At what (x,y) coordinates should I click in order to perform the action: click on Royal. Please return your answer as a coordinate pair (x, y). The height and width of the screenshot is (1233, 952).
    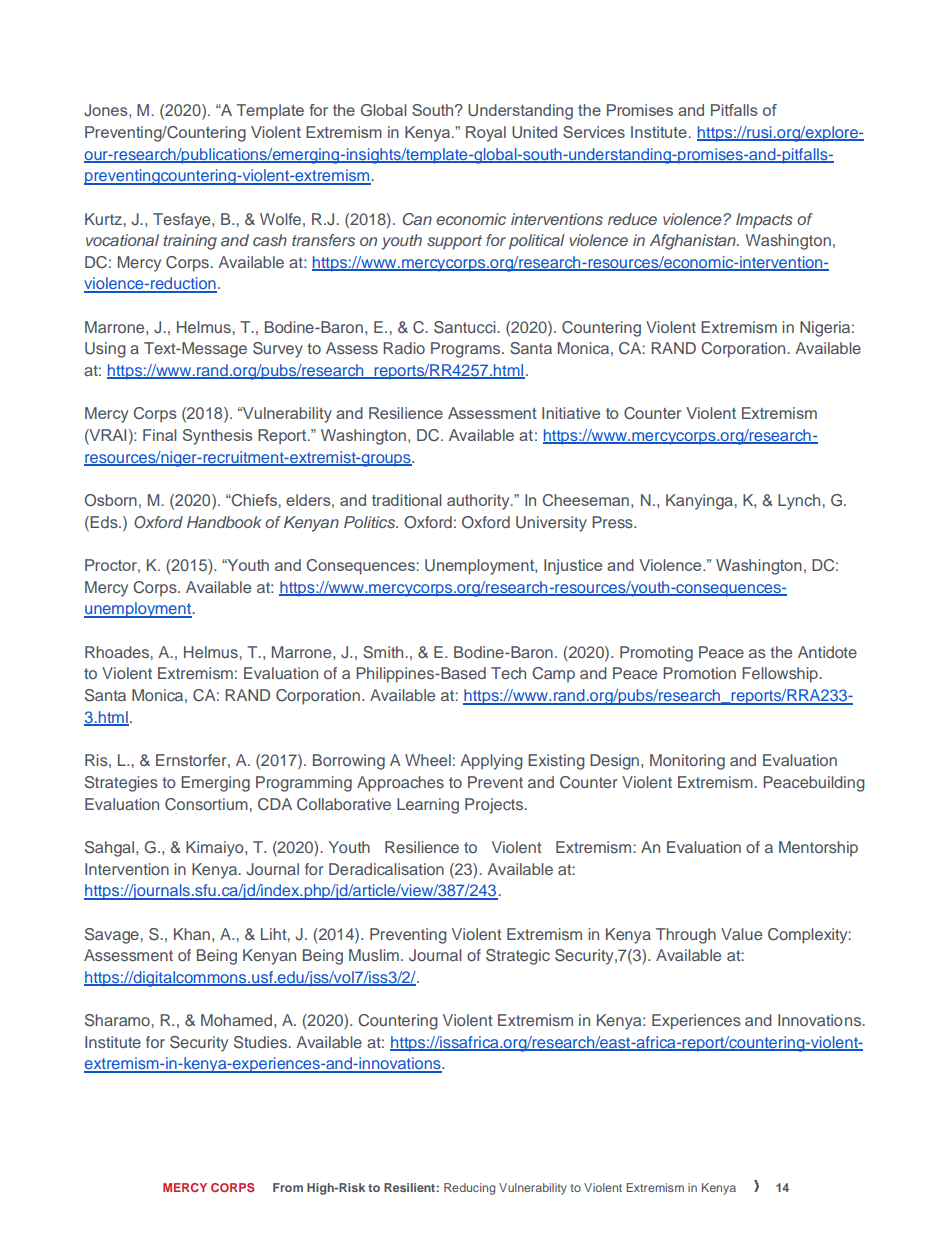
    Looking at the image, I should click on (486, 134).
